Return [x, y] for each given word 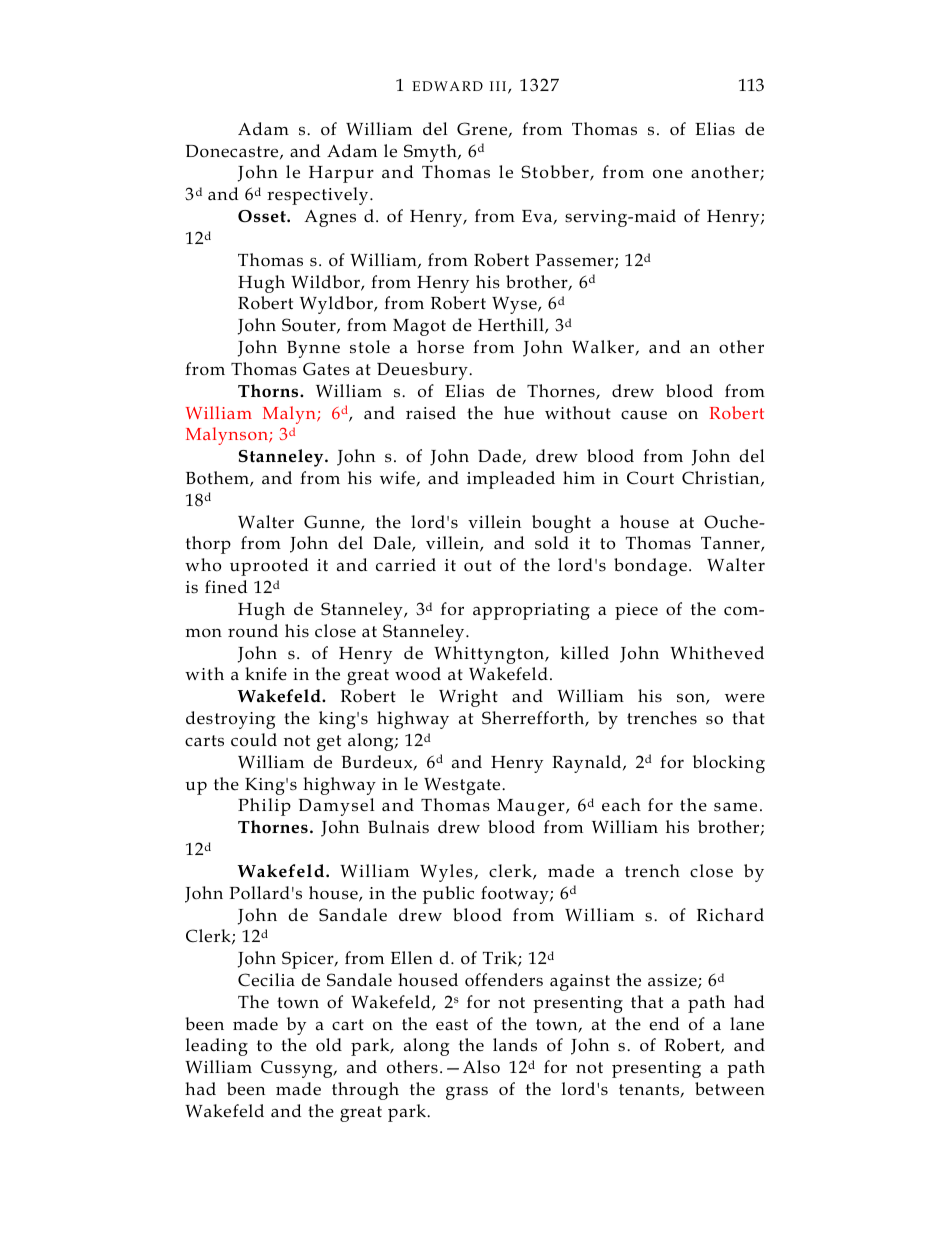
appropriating [531, 611]
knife [266, 674]
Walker [604, 348]
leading [217, 1047]
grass [467, 1093]
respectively [319, 196]
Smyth [431, 153]
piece [636, 611]
